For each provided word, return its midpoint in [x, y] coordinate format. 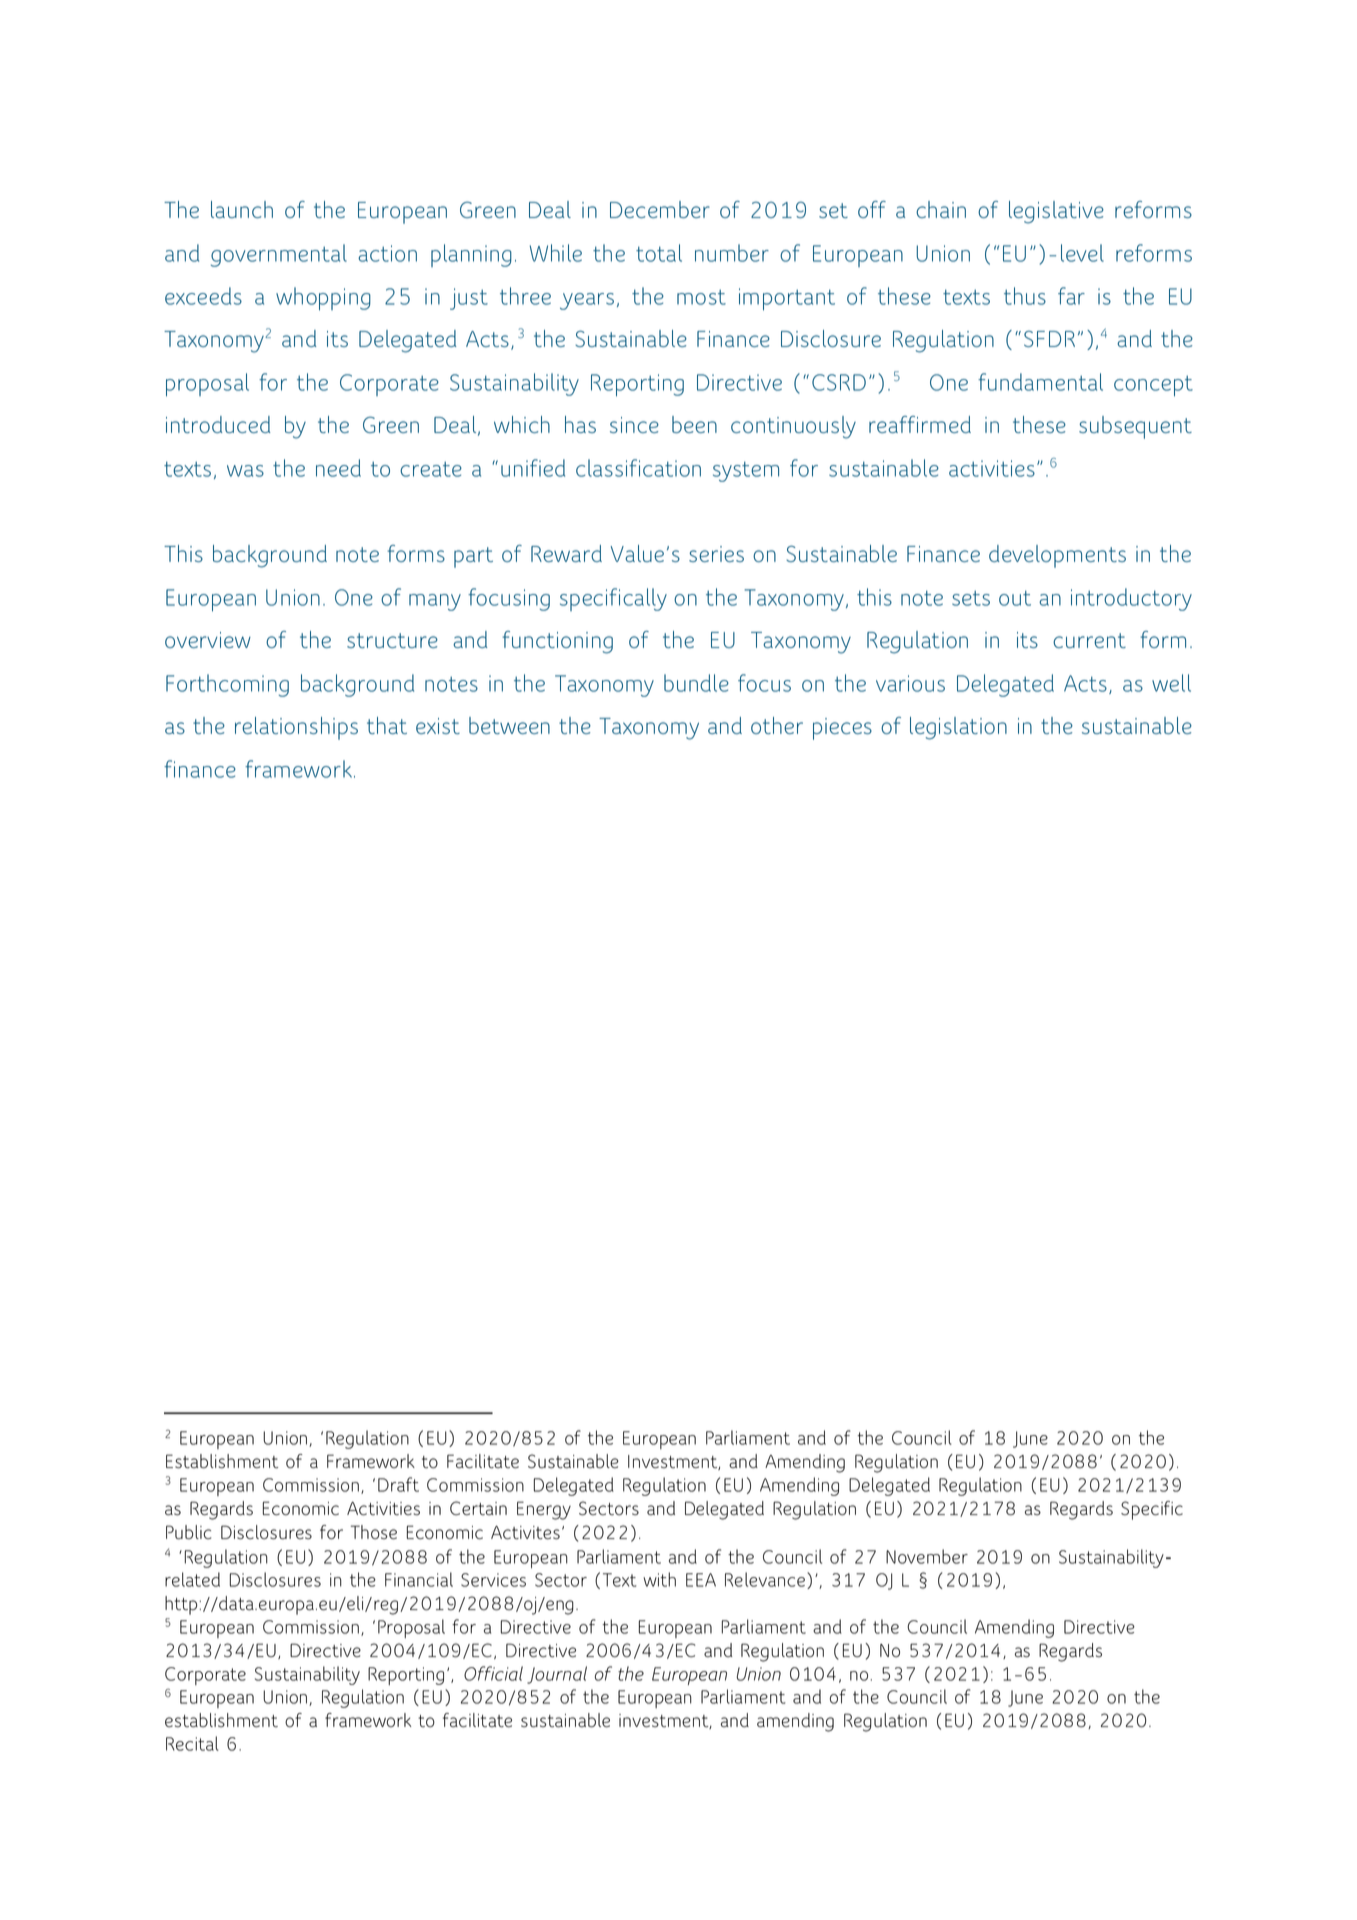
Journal [557, 1675]
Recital [192, 1743]
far [1071, 296]
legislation [958, 728]
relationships [296, 728]
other [777, 725]
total [659, 253]
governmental [279, 255]
